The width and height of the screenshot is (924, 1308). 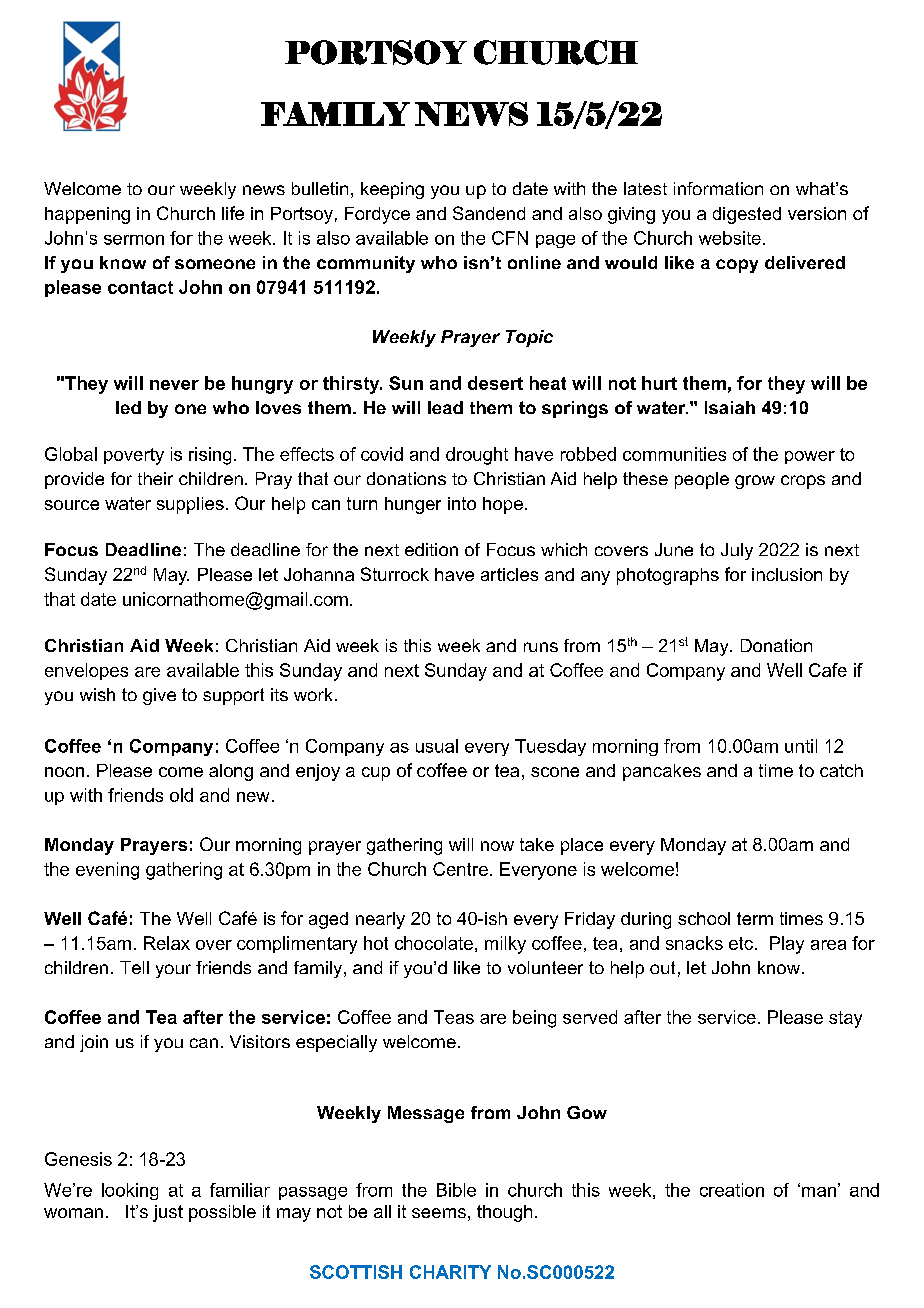 What do you see at coordinates (392, 190) in the screenshot?
I see `keeping` at bounding box center [392, 190].
